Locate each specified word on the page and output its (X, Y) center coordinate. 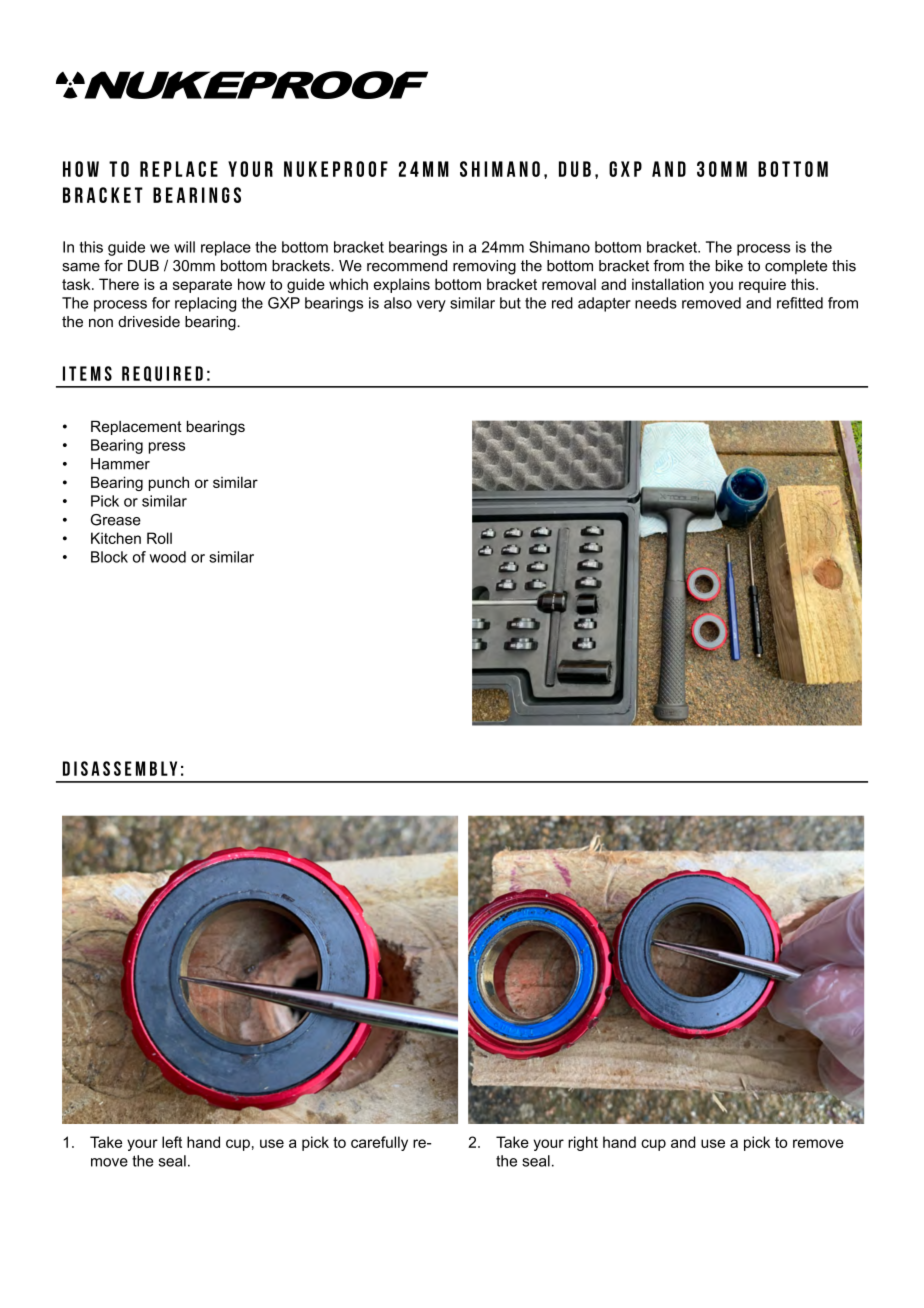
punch (169, 483)
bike (729, 266)
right (583, 1143)
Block (109, 557)
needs (656, 303)
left (172, 1142)
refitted (800, 303)
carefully (379, 1143)
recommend (407, 266)
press (167, 448)
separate (202, 286)
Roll (159, 538)
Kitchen (116, 538)
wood (168, 557)
